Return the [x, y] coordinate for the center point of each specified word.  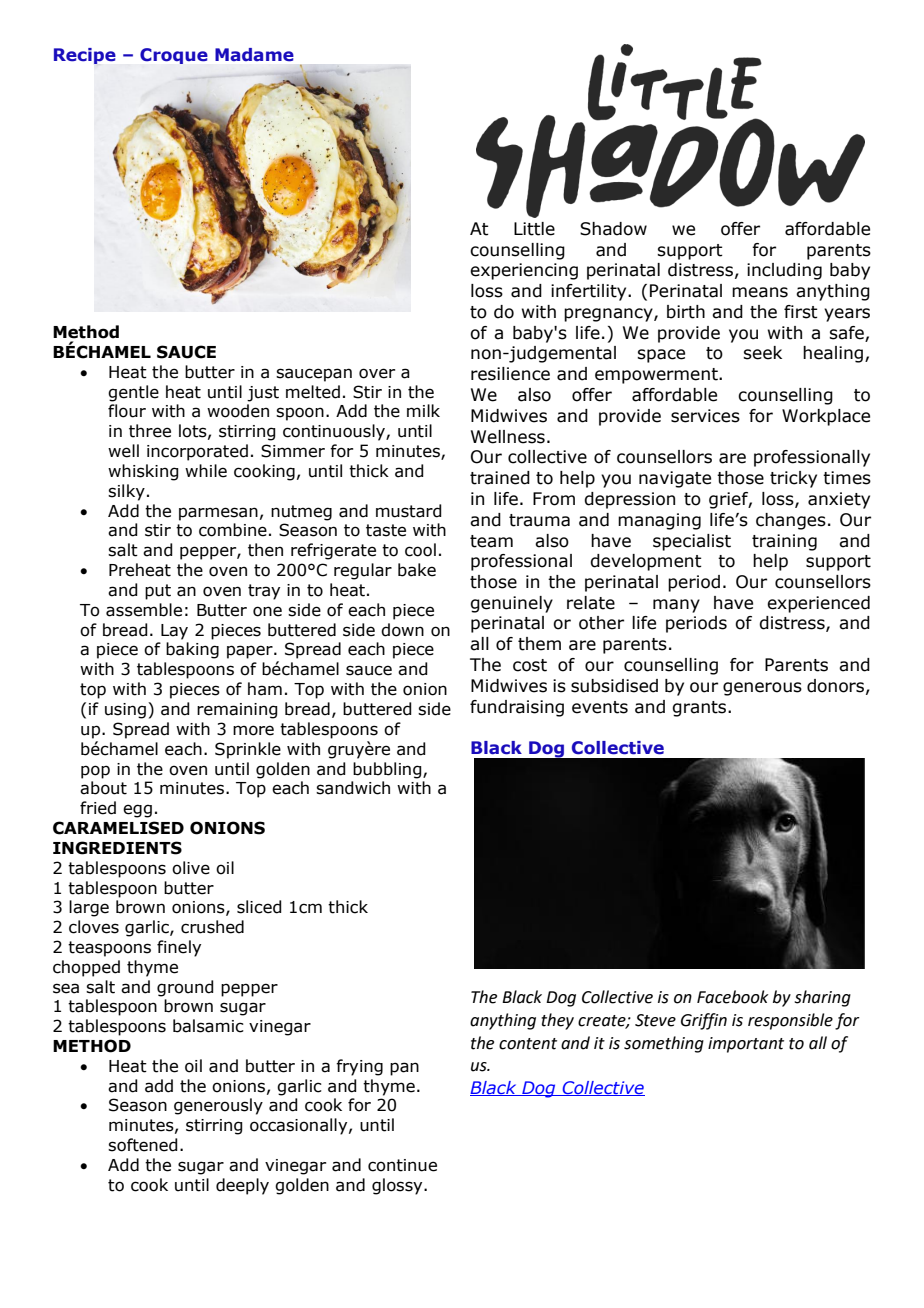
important [746, 1045]
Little [534, 229]
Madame [254, 54]
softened [143, 1145]
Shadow [613, 229]
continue [402, 1165]
